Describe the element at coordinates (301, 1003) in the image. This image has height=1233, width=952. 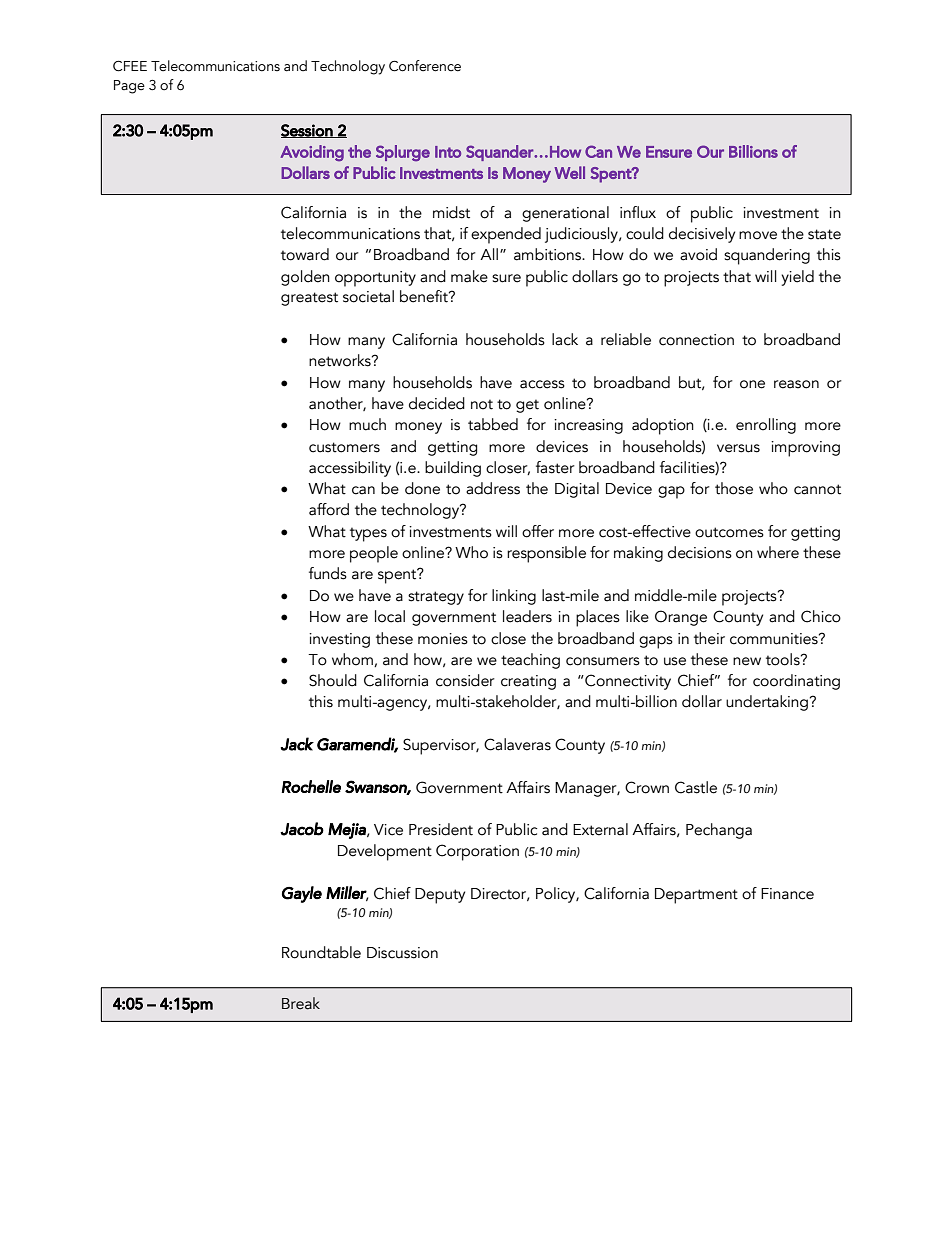
I see `Break` at that location.
